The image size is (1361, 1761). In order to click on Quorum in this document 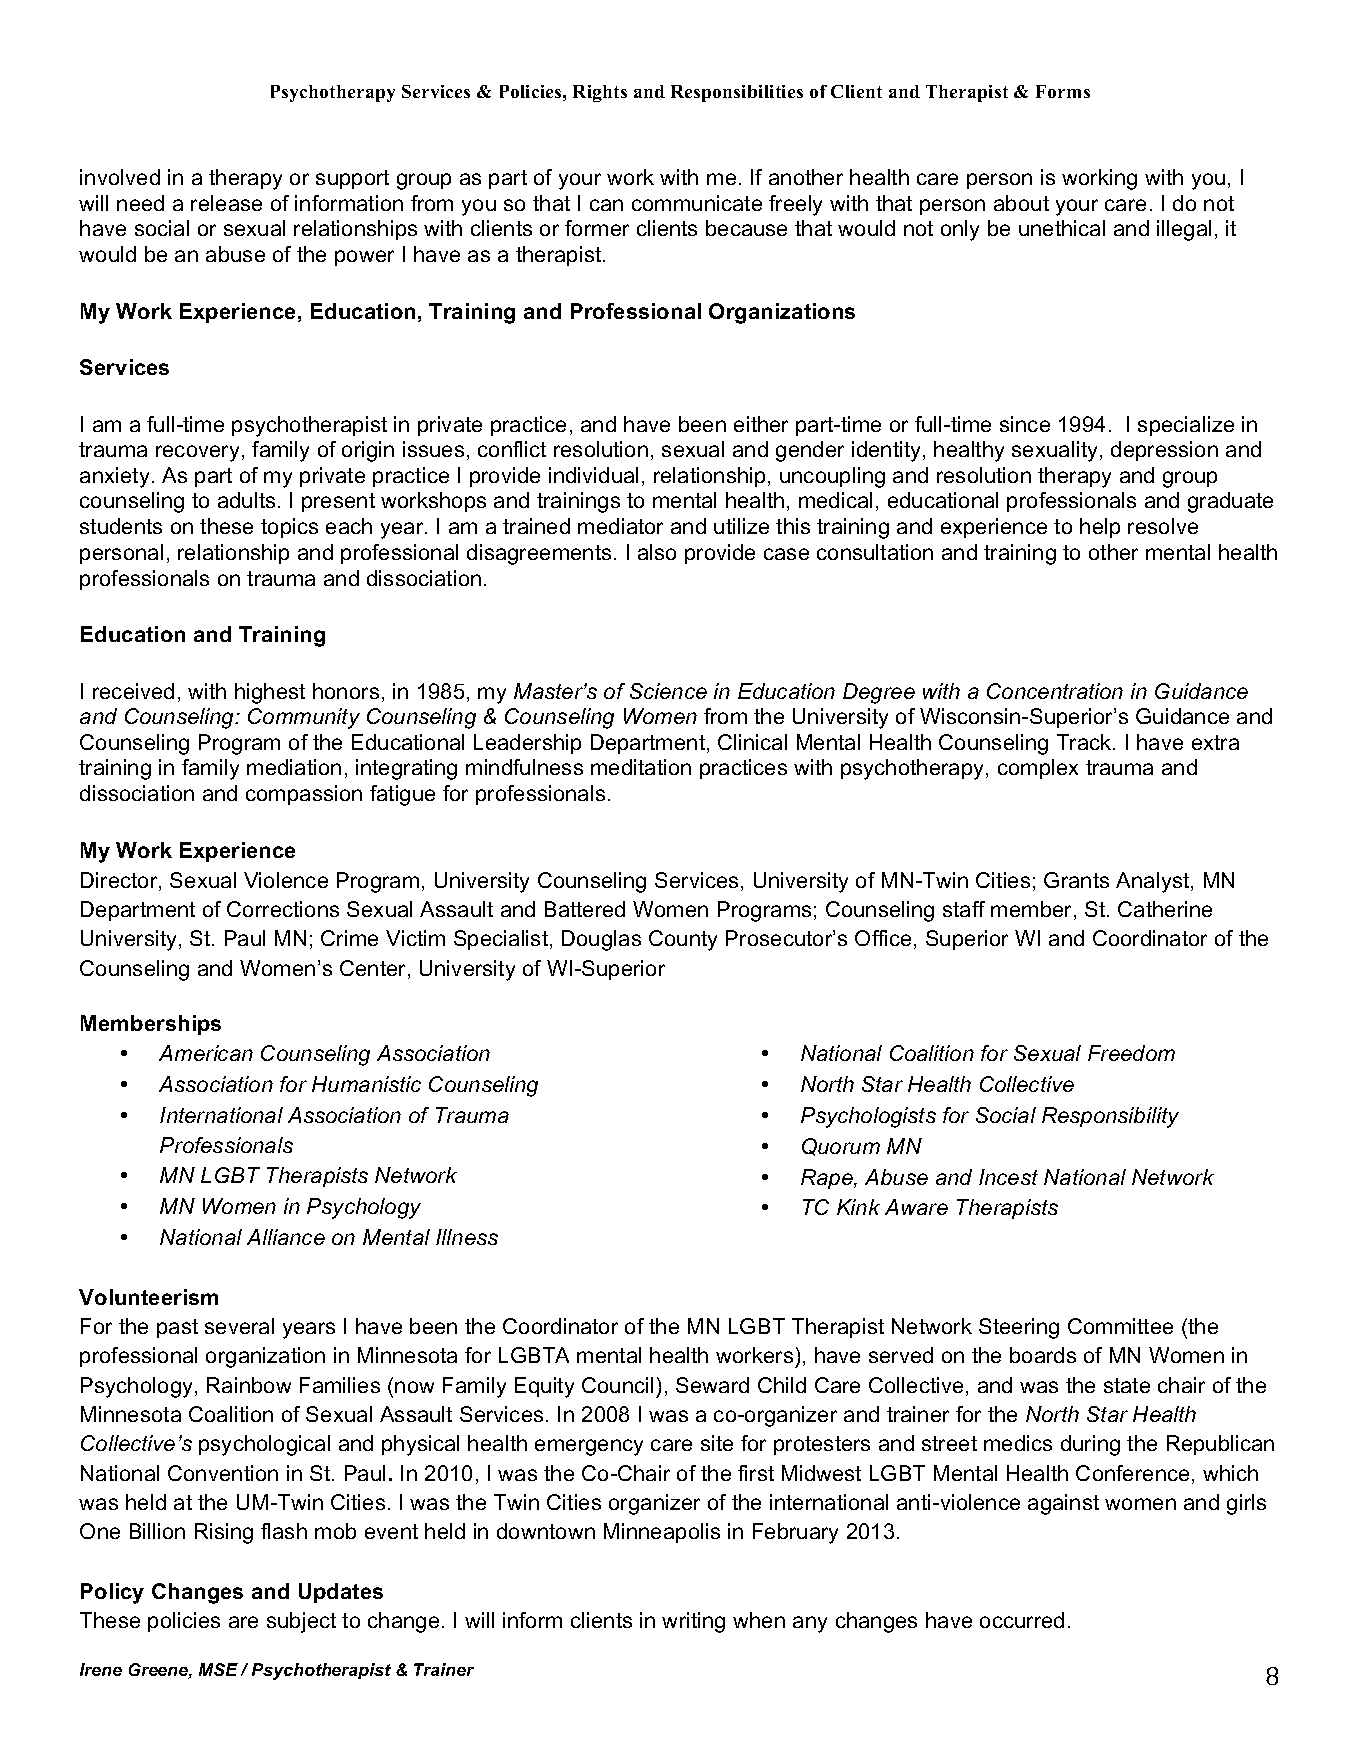, I will do `click(841, 1147)`.
